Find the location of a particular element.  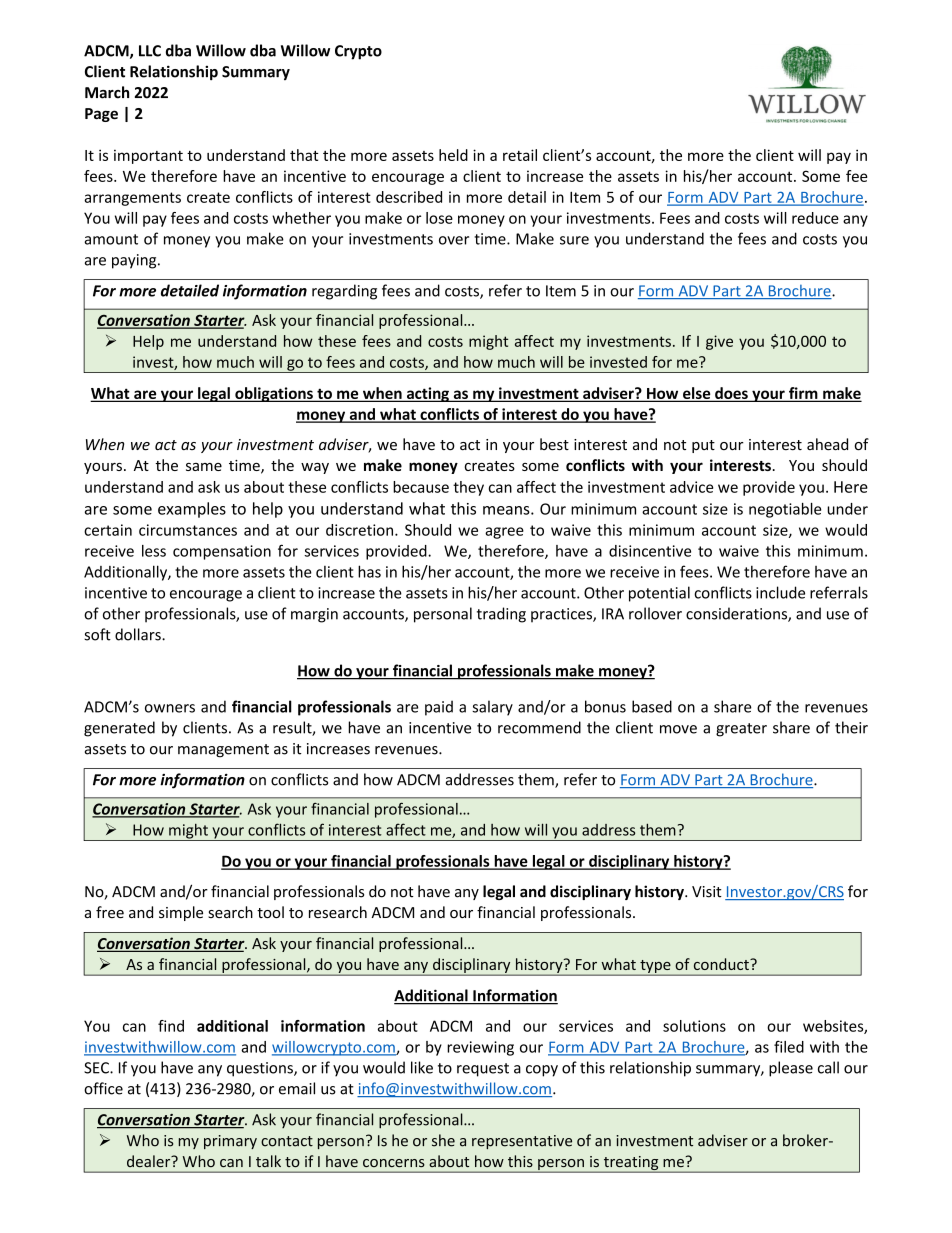

reduce is located at coordinates (815, 218).
